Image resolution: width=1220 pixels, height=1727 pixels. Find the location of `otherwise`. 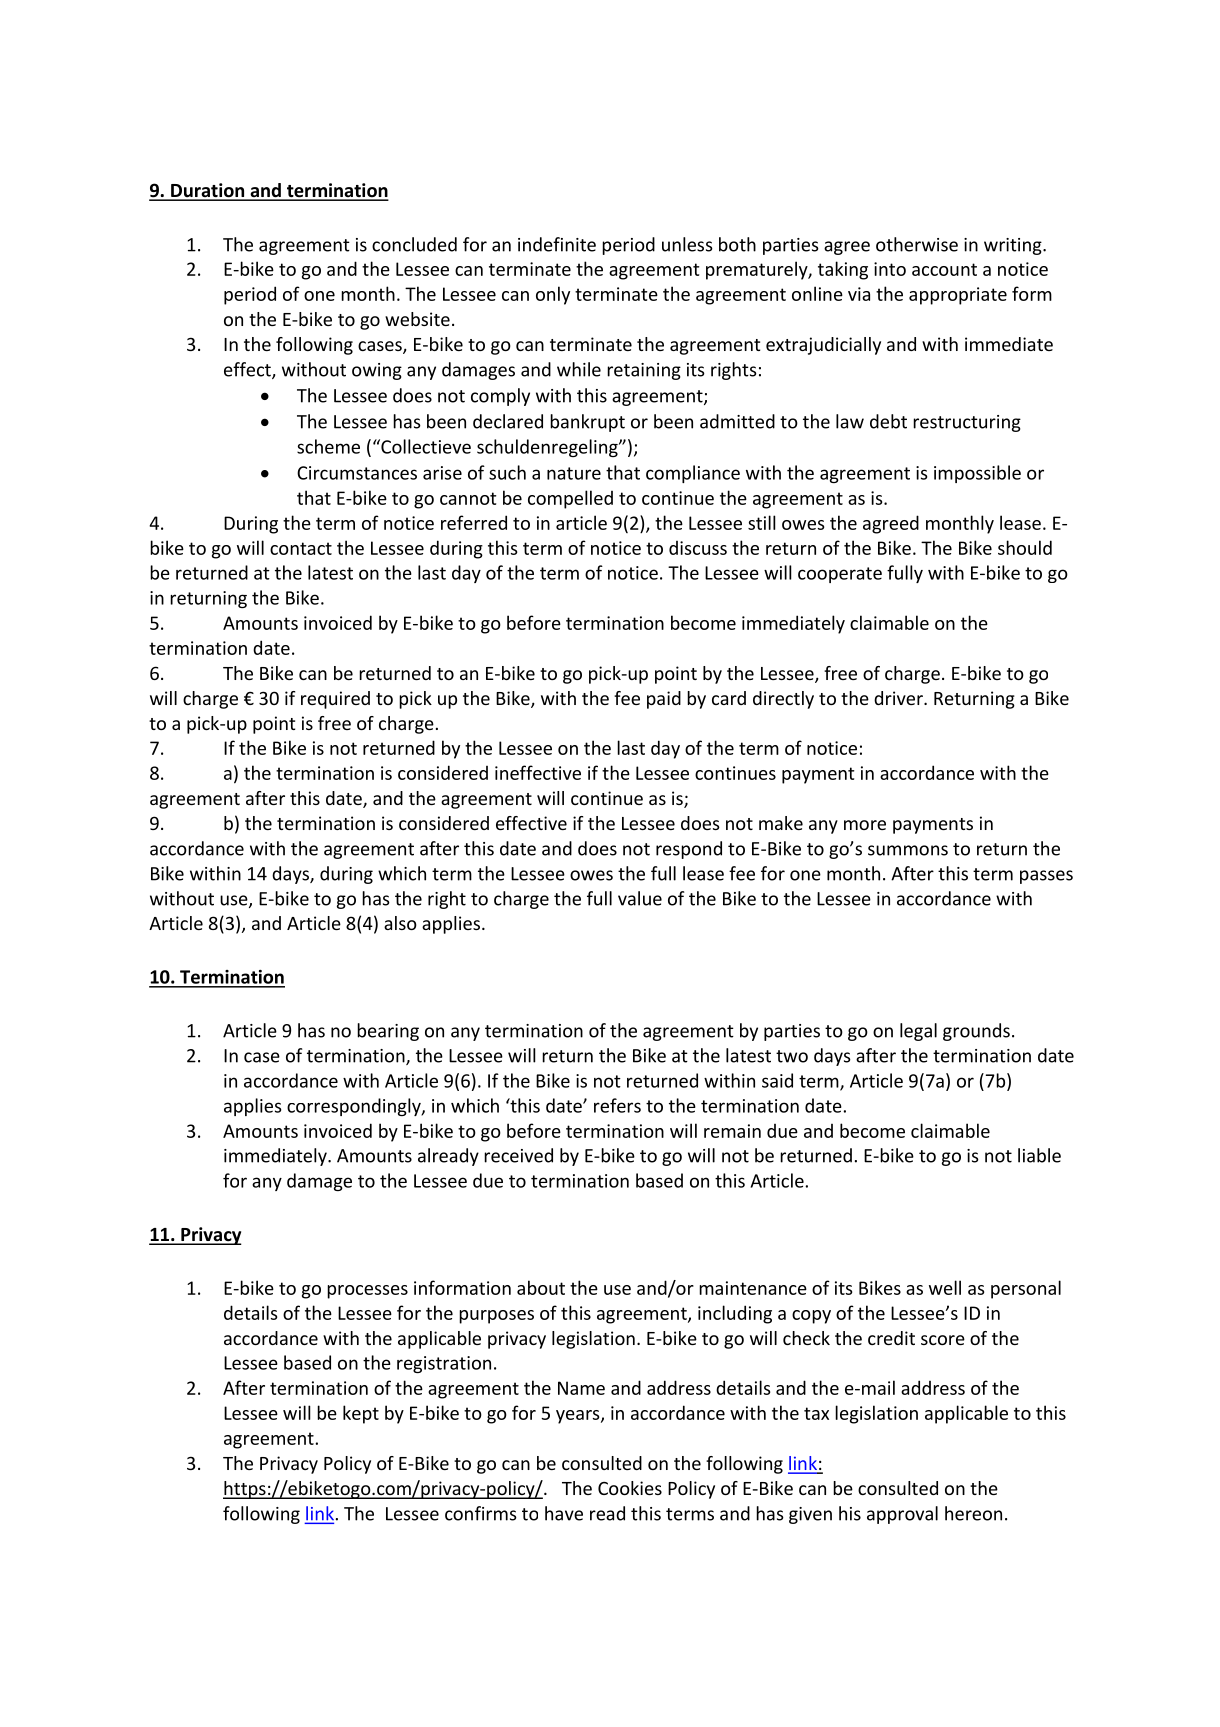

otherwise is located at coordinates (917, 244).
